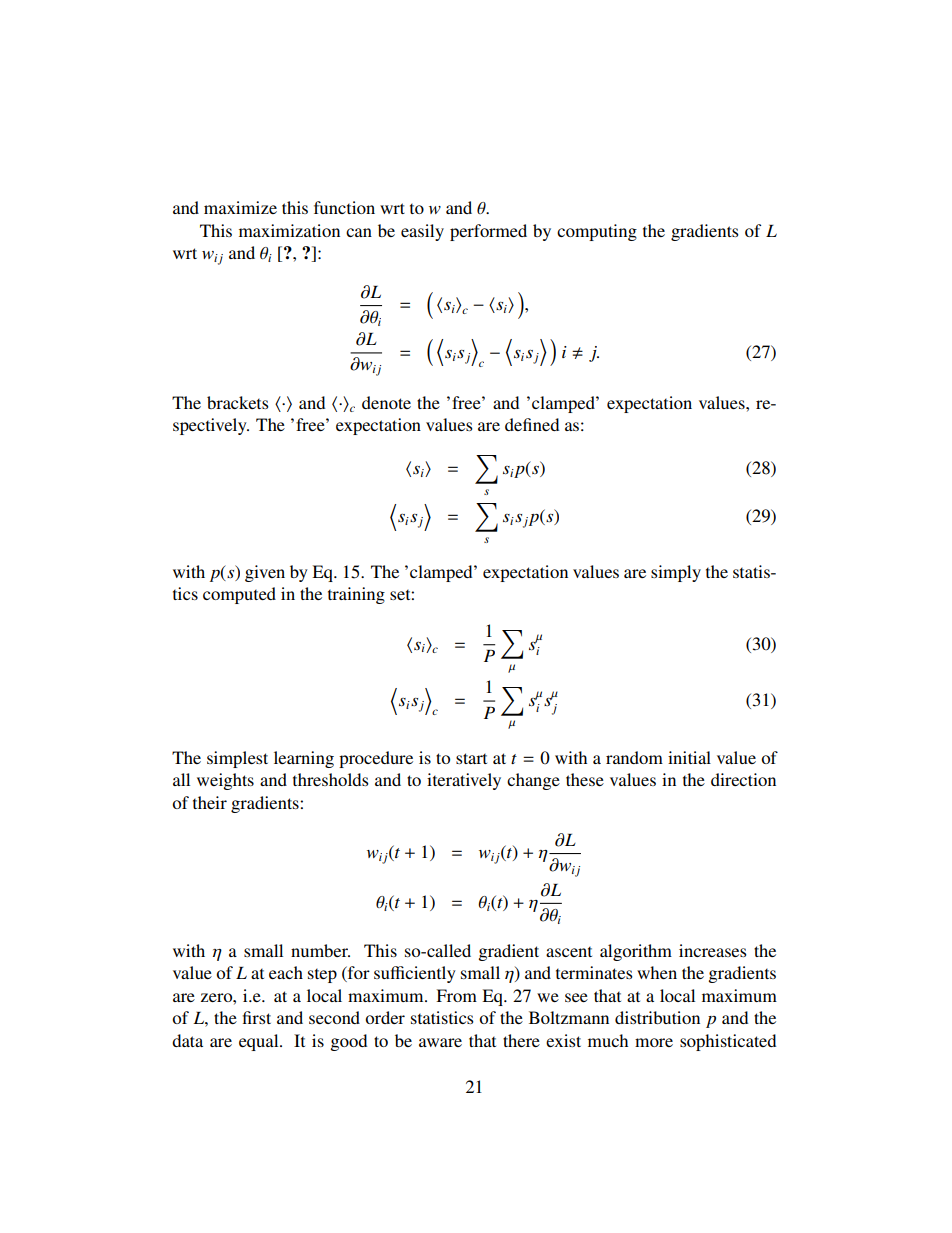 The height and width of the document is (1233, 952). Describe the element at coordinates (597, 232) in the document. I see `computing` at that location.
